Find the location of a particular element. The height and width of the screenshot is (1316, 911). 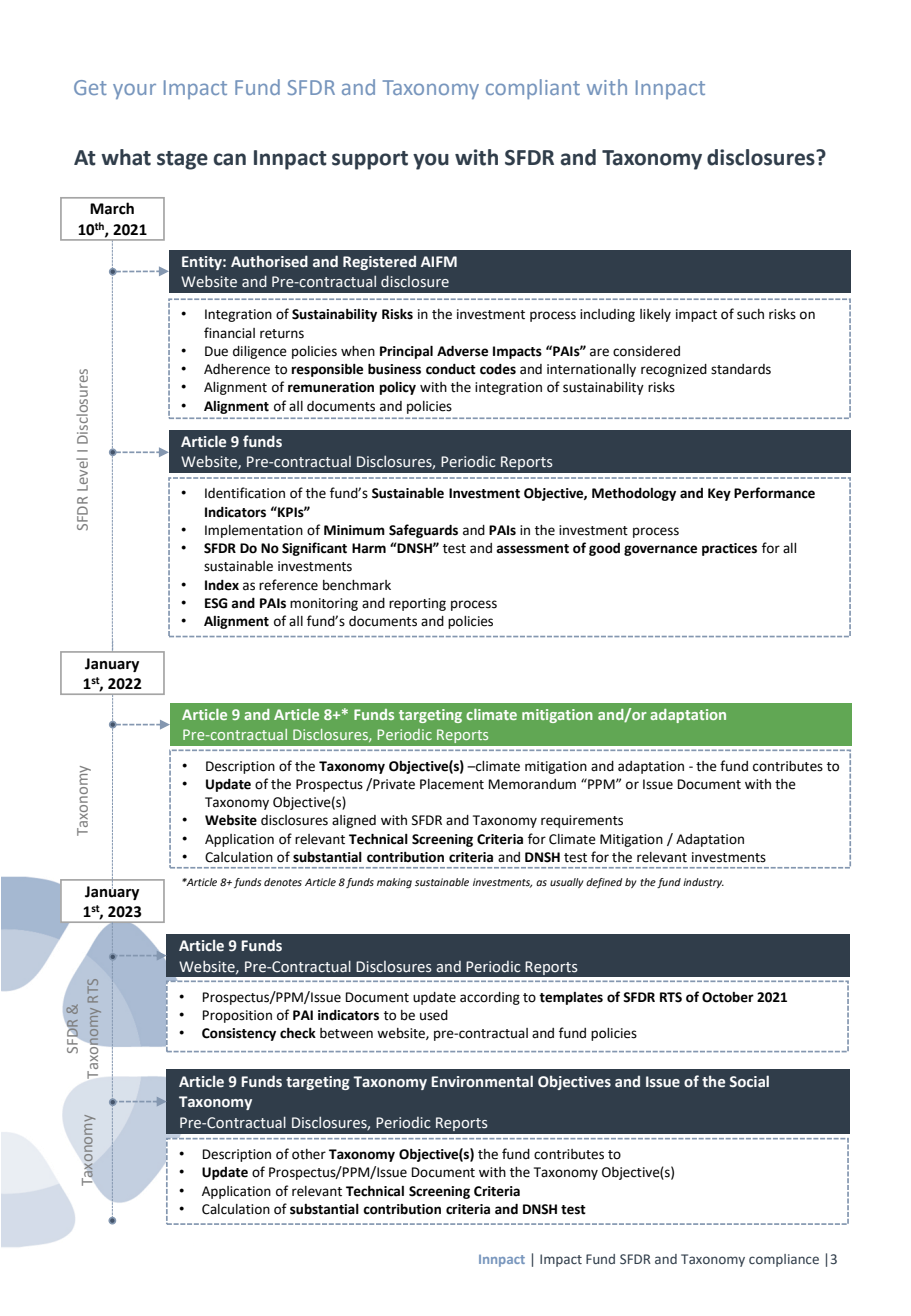

Index is located at coordinates (222, 585).
